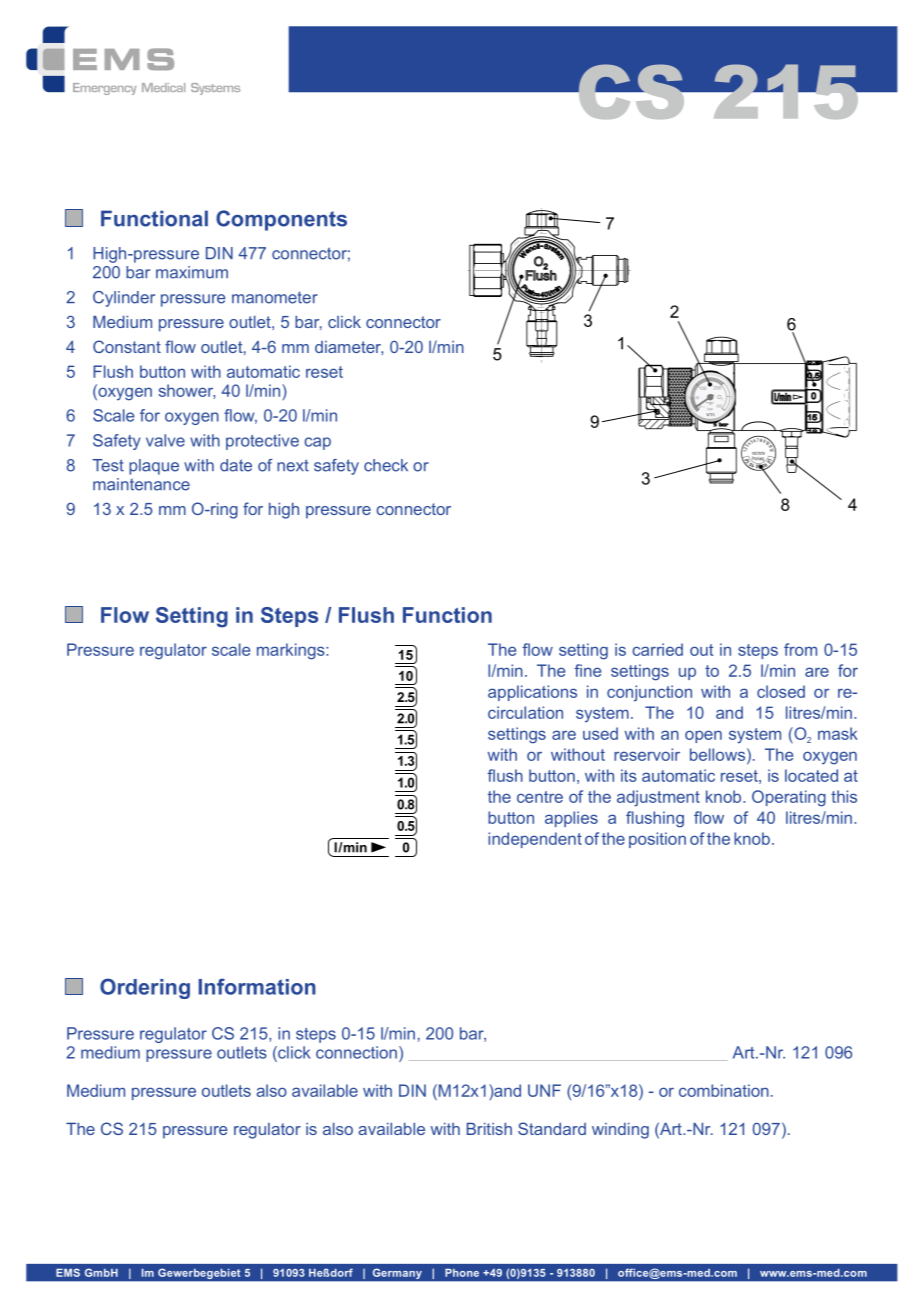 This document has height=1308, width=924. I want to click on connection, so click(356, 1052).
